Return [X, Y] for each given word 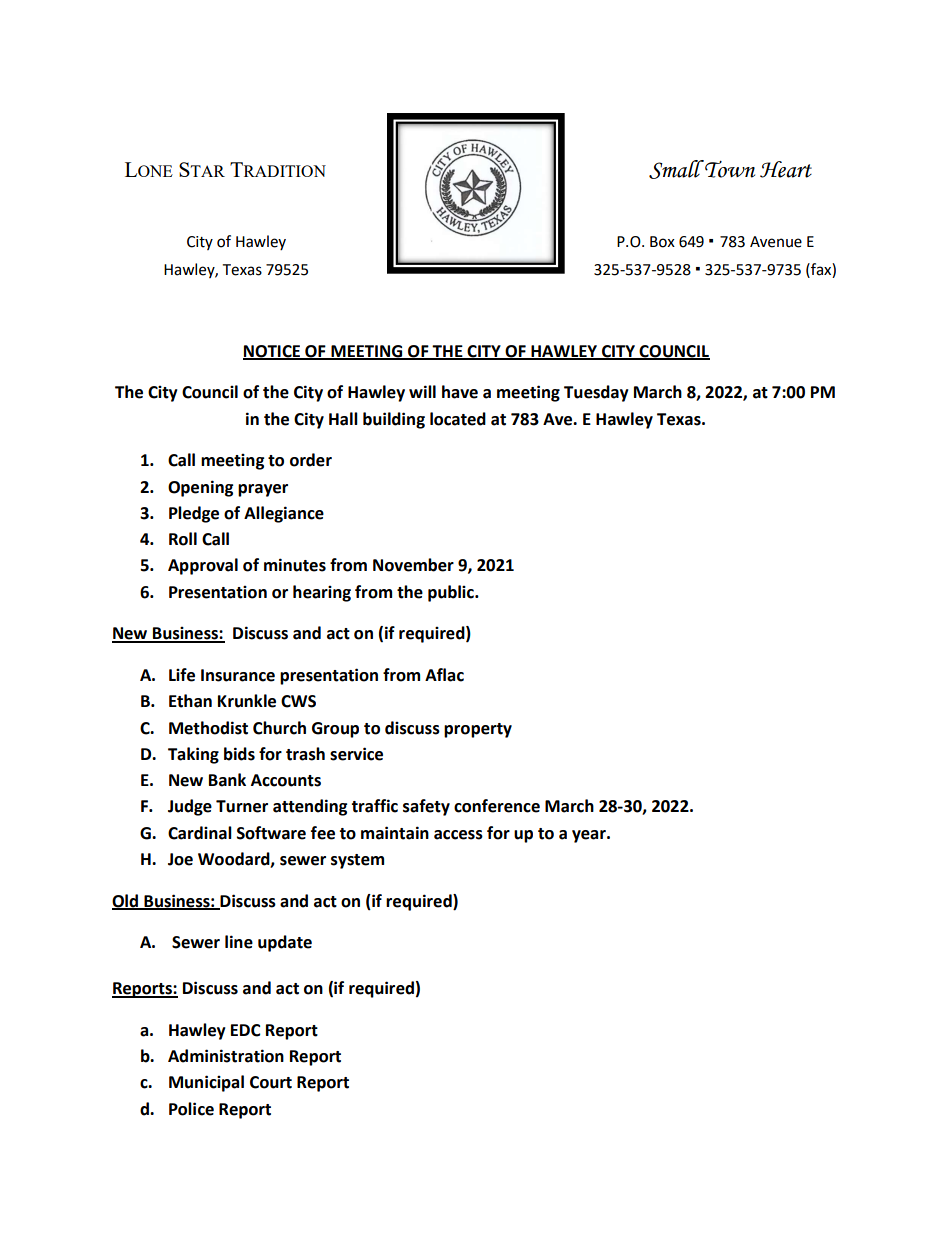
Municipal [206, 1083]
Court [271, 1082]
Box [662, 242]
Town [730, 169]
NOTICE [273, 352]
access [458, 835]
